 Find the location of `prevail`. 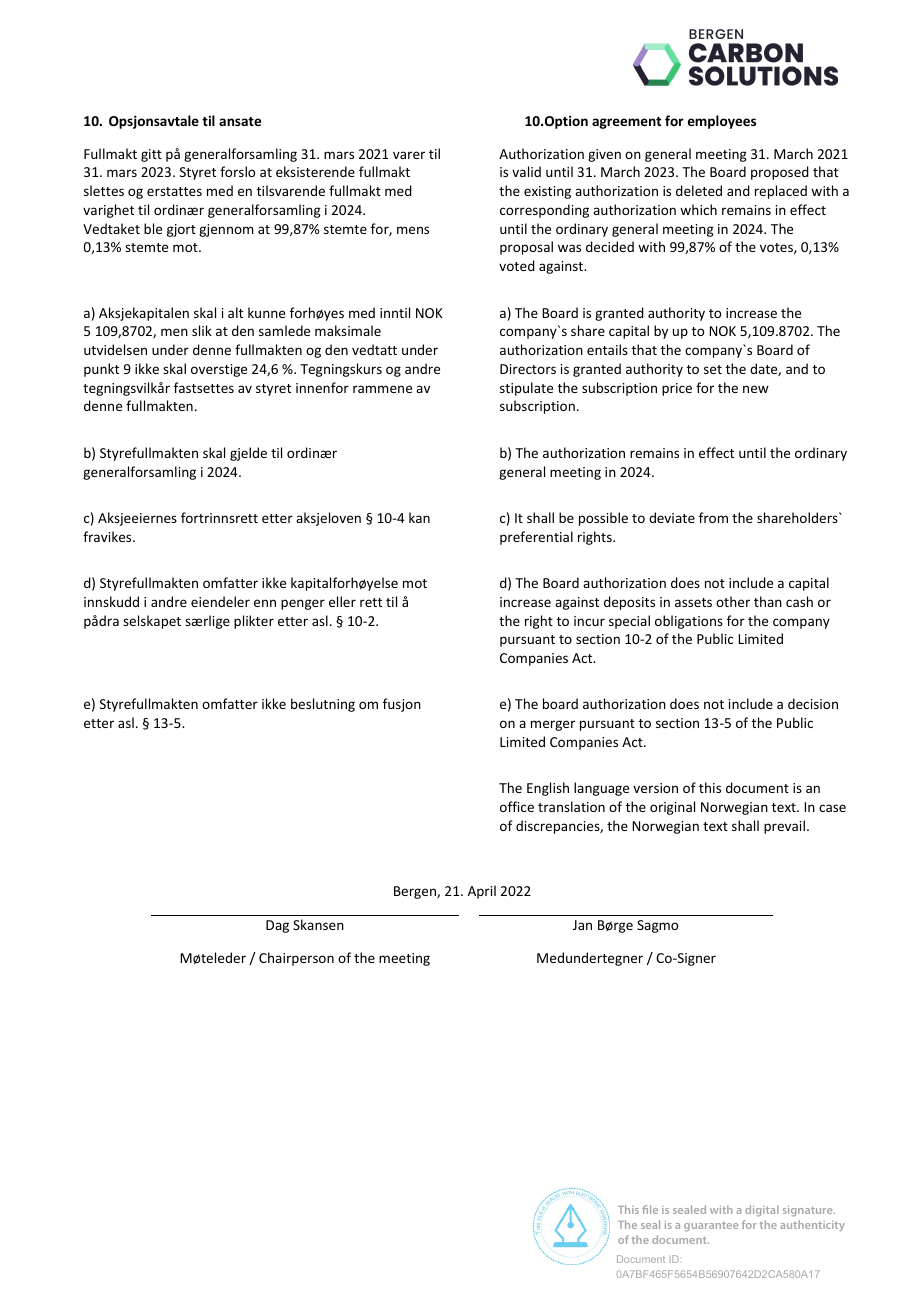

prevail is located at coordinates (784, 827).
